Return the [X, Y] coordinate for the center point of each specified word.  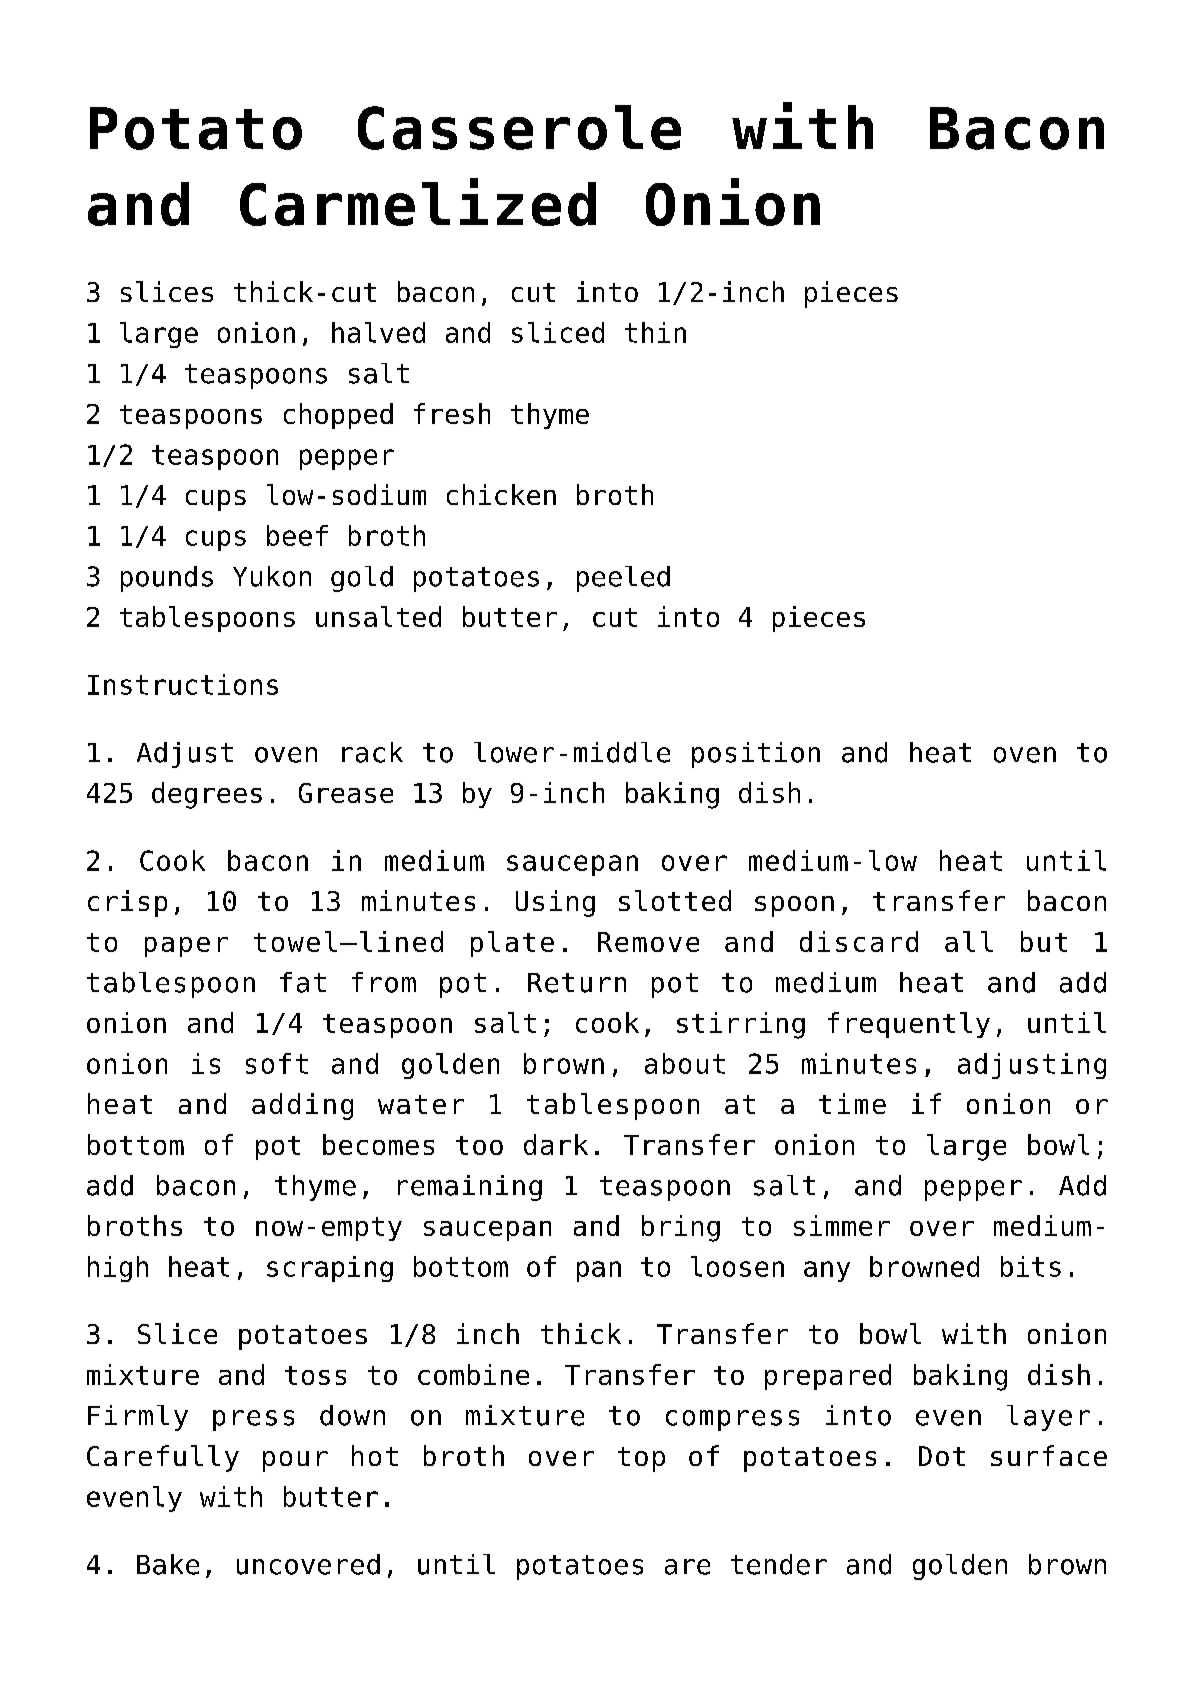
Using [555, 903]
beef [297, 535]
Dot [942, 1456]
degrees [207, 795]
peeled [623, 579]
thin [655, 332]
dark [556, 1144]
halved [378, 332]
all [969, 941]
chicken [501, 494]
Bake [168, 1564]
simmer [842, 1225]
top [641, 1459]
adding [302, 1106]
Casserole [519, 127]
